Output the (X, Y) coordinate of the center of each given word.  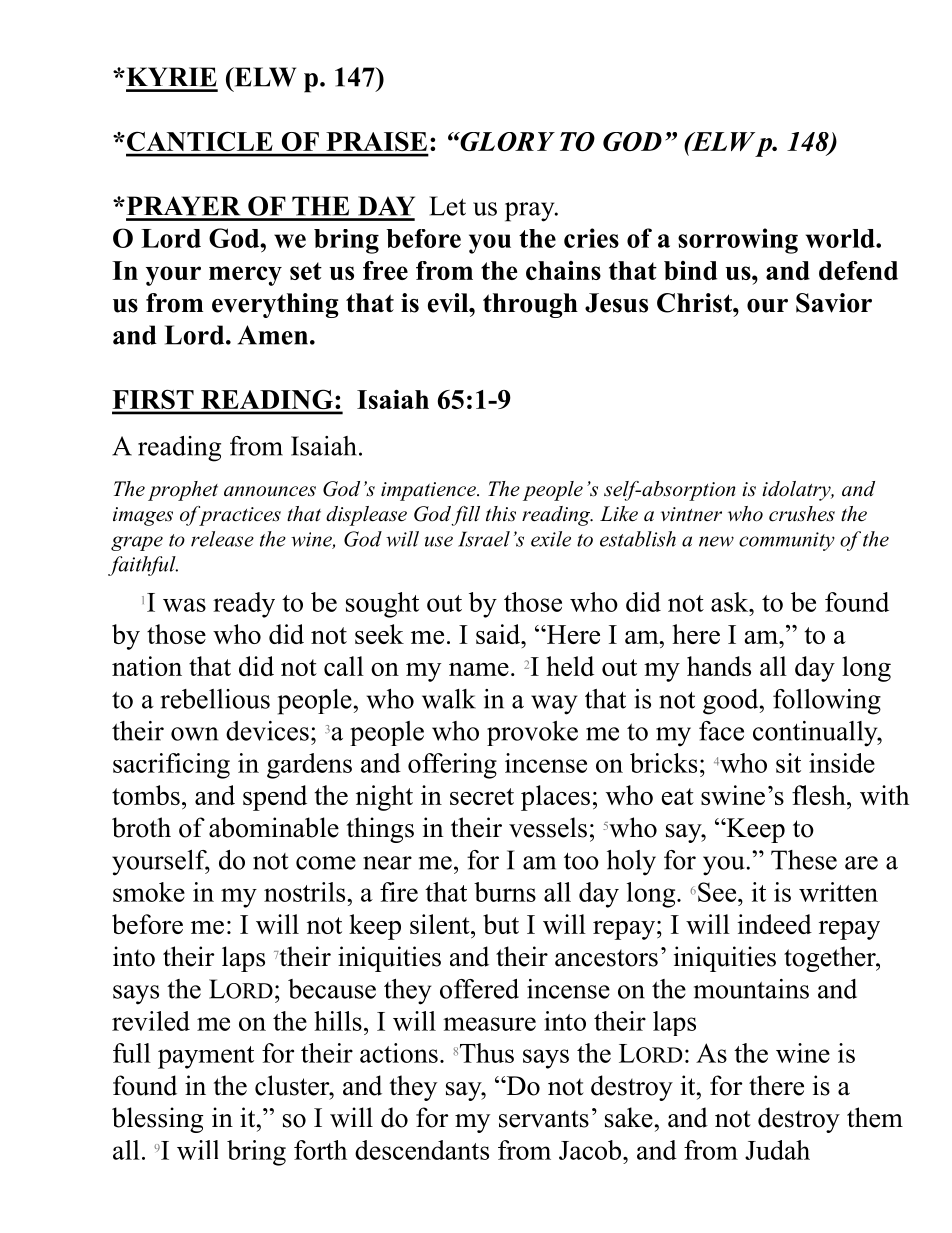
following (827, 702)
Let (447, 206)
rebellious (215, 699)
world (841, 238)
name (479, 669)
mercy (245, 276)
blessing (158, 1120)
